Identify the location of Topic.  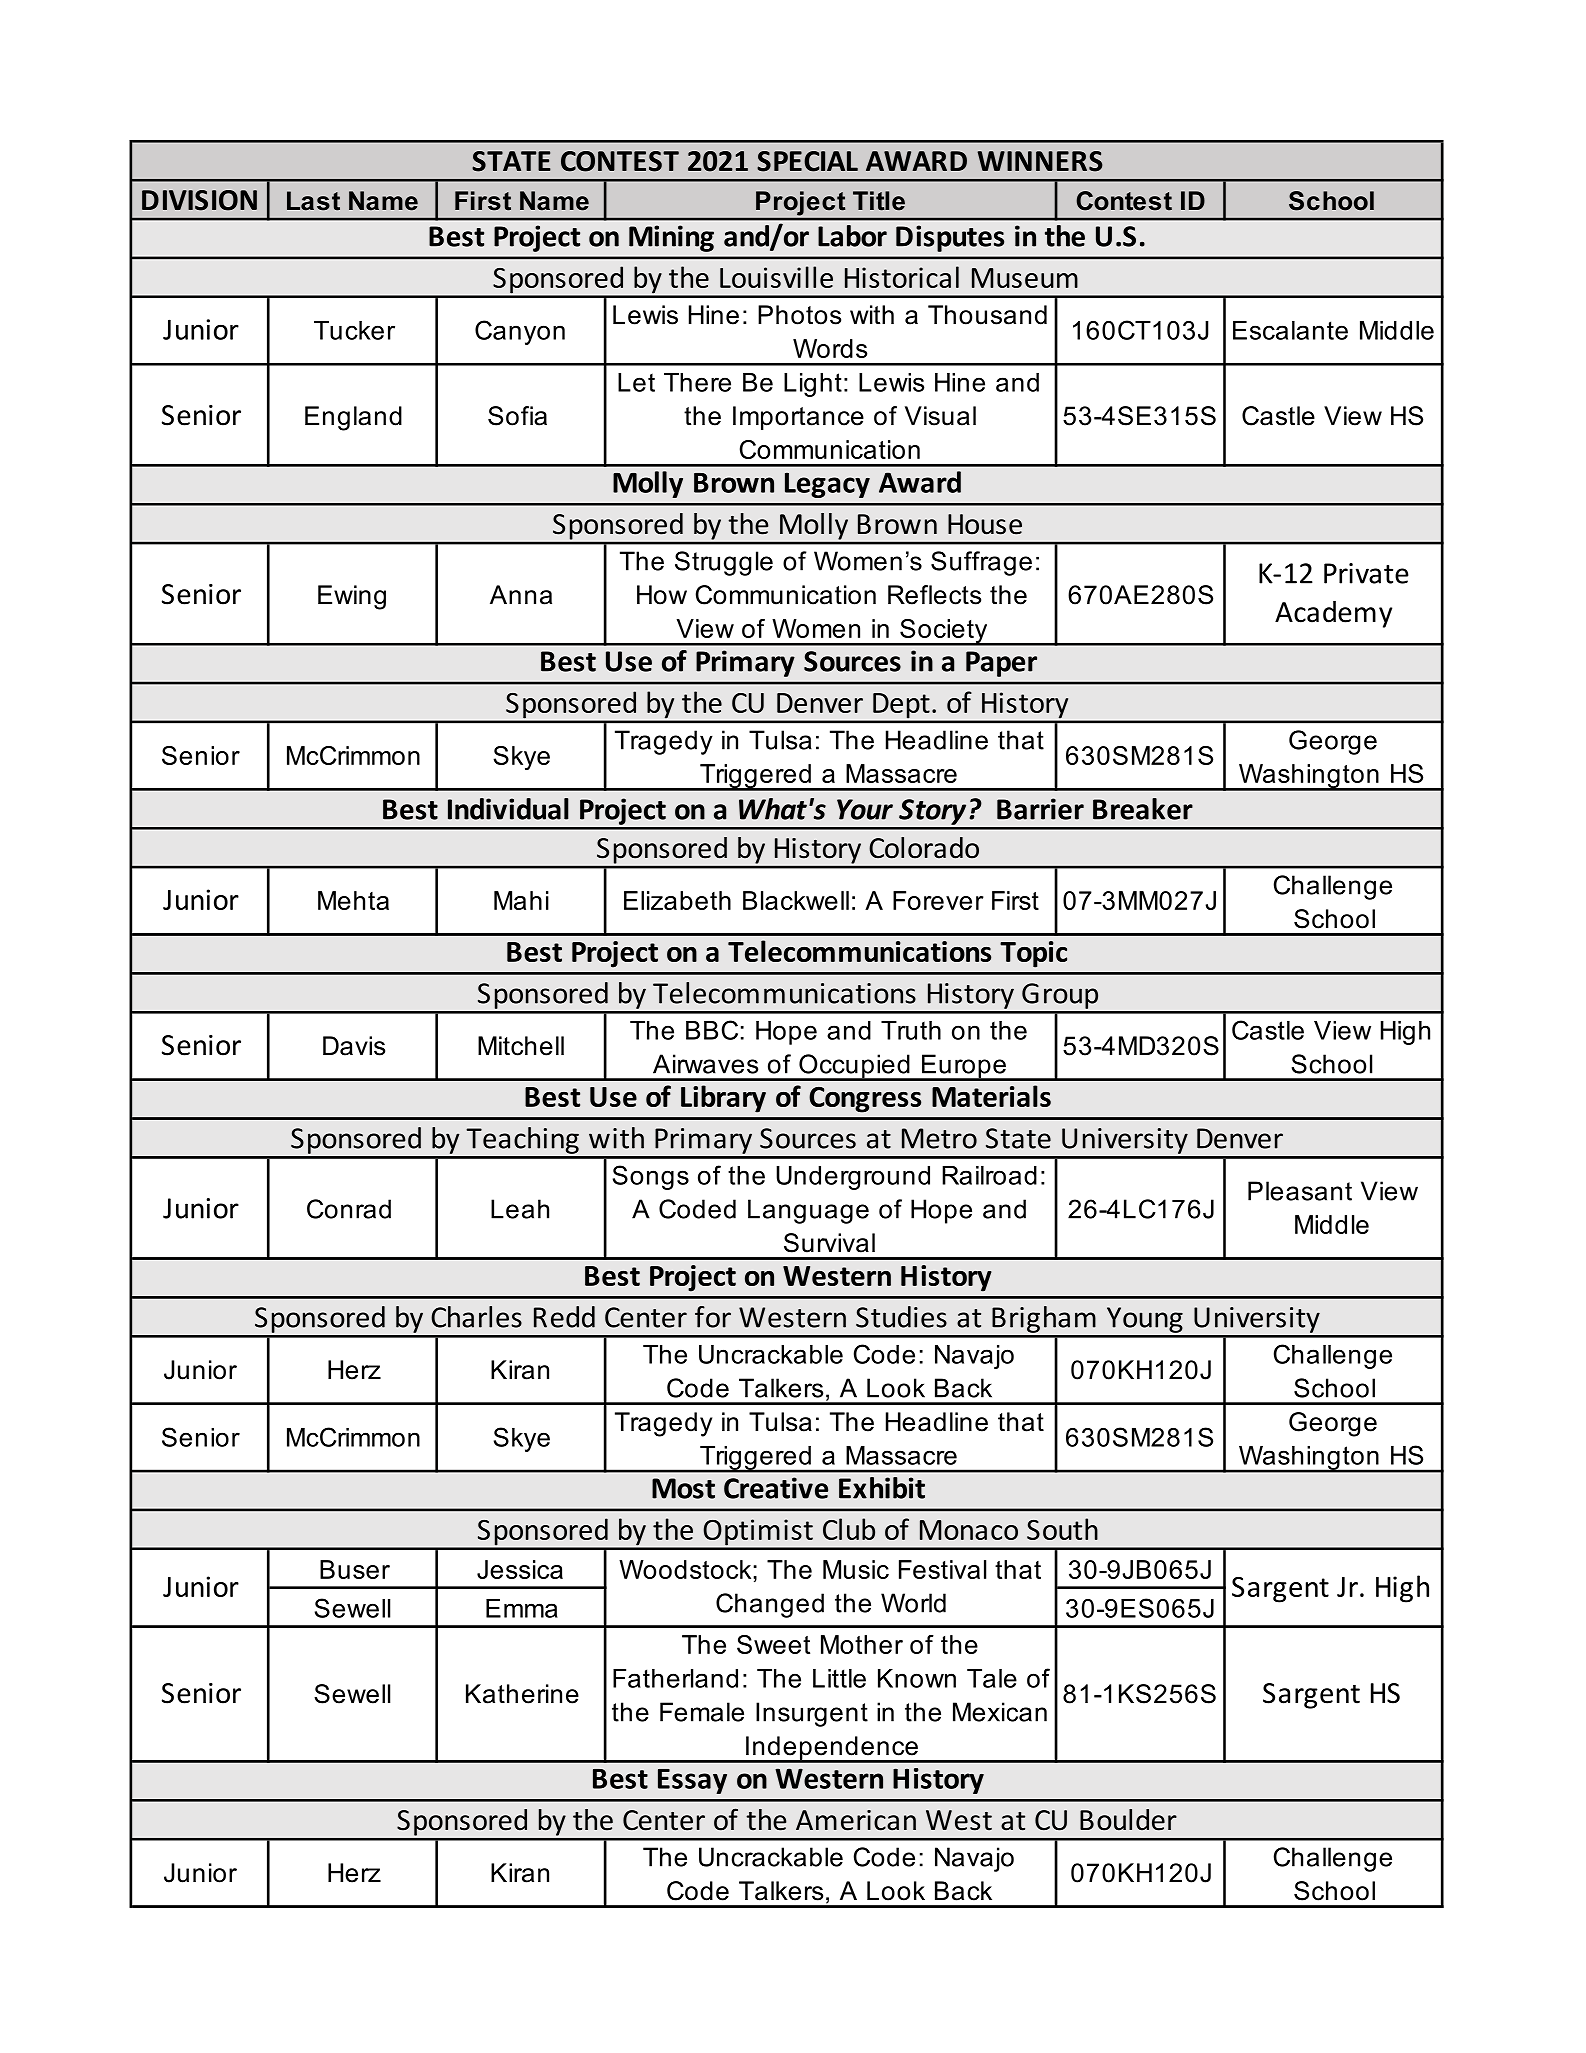
(1033, 954).
